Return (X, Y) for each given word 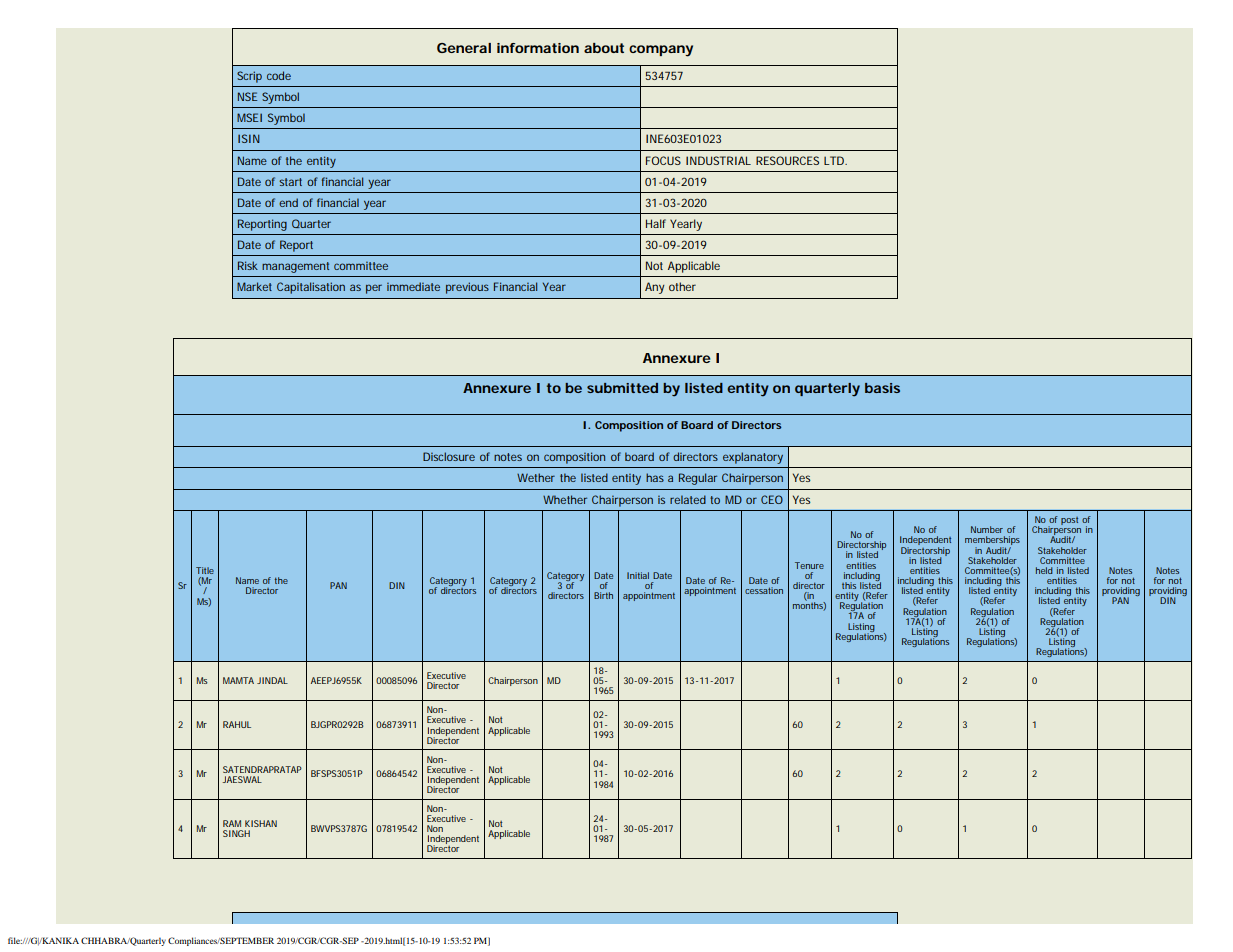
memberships (992, 542)
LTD (835, 160)
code (279, 75)
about (604, 48)
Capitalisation (311, 288)
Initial (638, 575)
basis (882, 388)
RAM (232, 823)
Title (205, 570)
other (682, 286)
